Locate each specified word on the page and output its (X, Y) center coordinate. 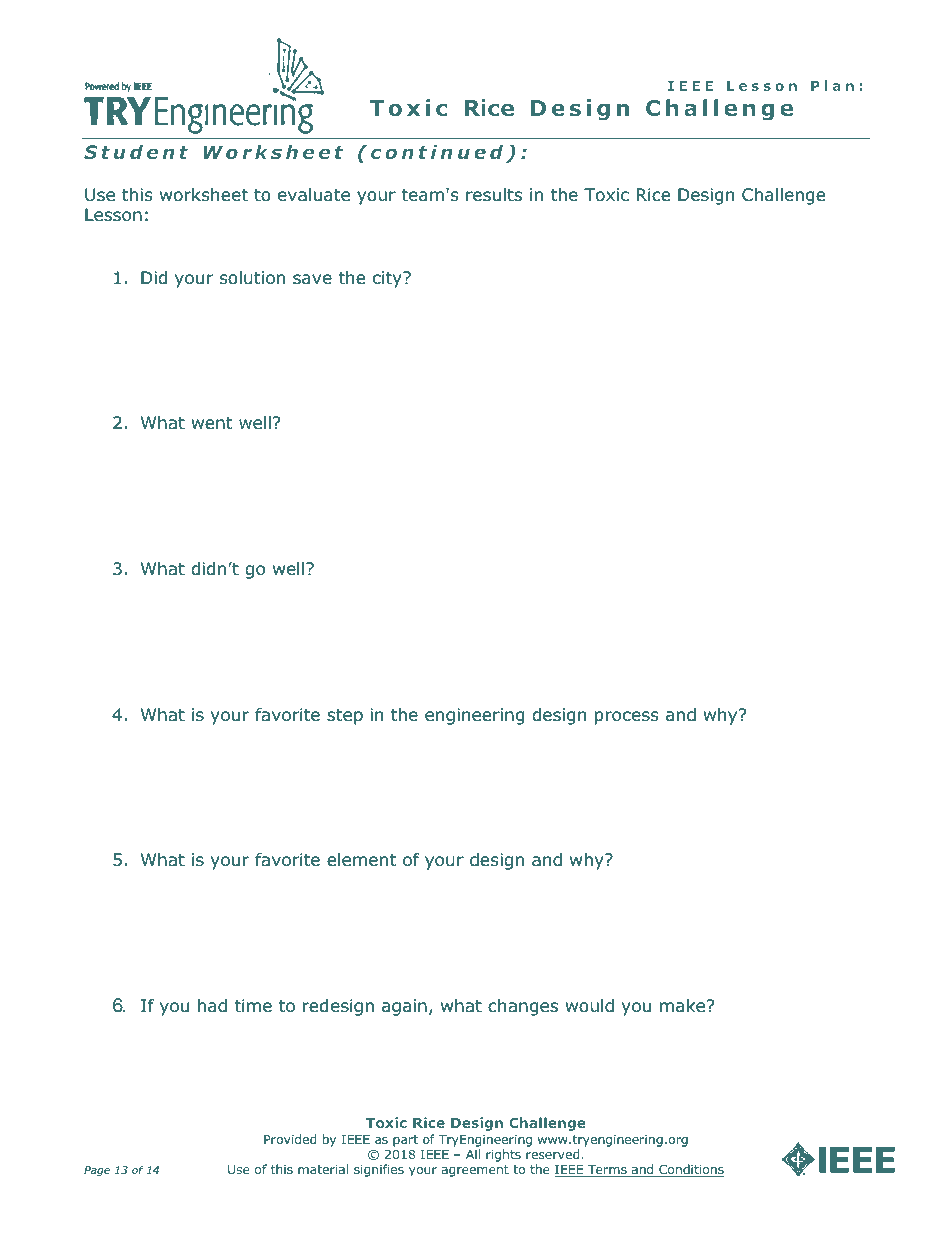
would (589, 1006)
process (627, 718)
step (345, 717)
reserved (552, 1154)
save (312, 279)
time (253, 1005)
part (405, 1141)
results (494, 195)
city (388, 279)
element (361, 860)
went (211, 423)
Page (97, 1171)
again (404, 1007)
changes (523, 1007)
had (212, 1006)
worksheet (204, 195)
